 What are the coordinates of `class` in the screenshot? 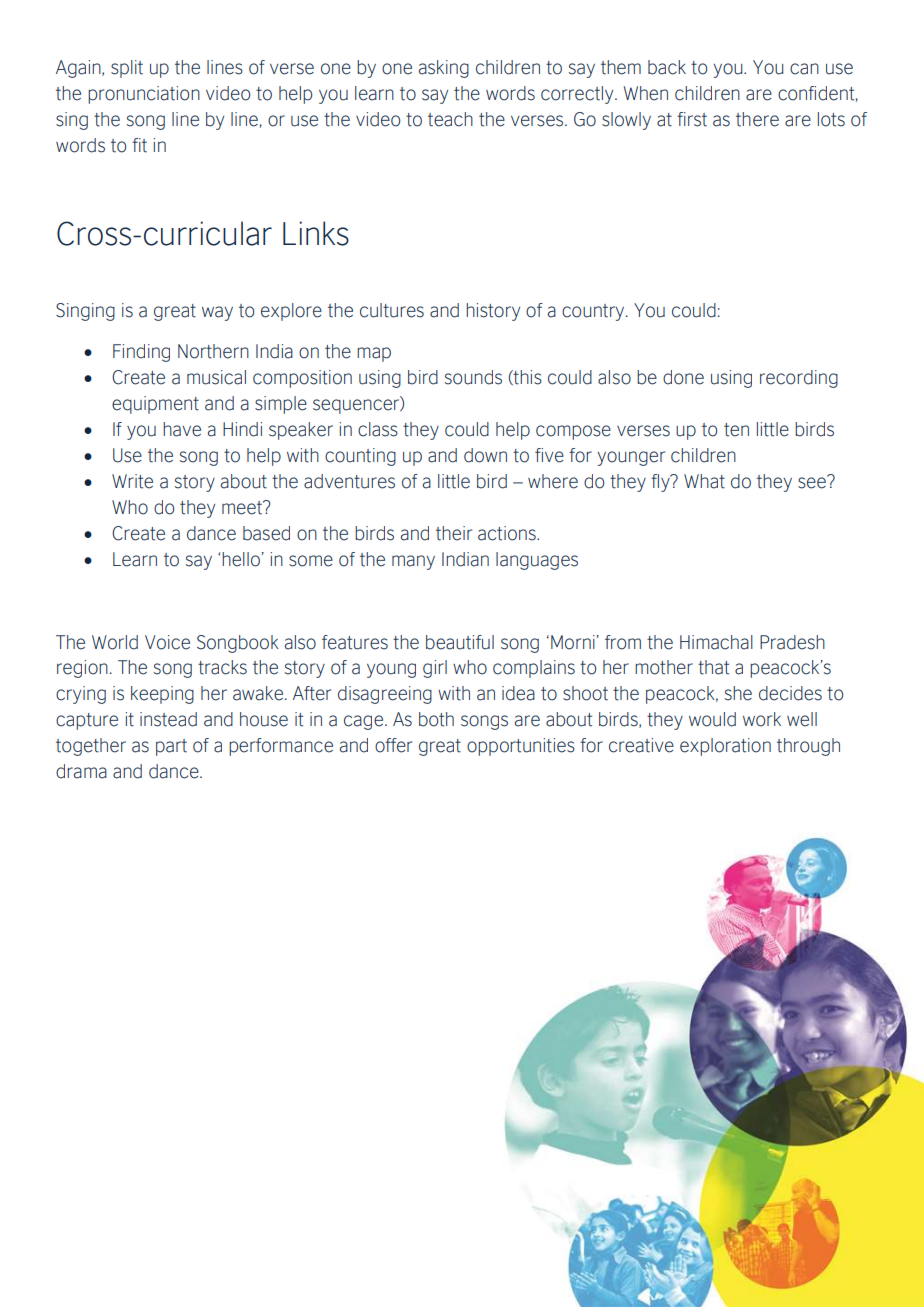 It's located at (378, 429).
